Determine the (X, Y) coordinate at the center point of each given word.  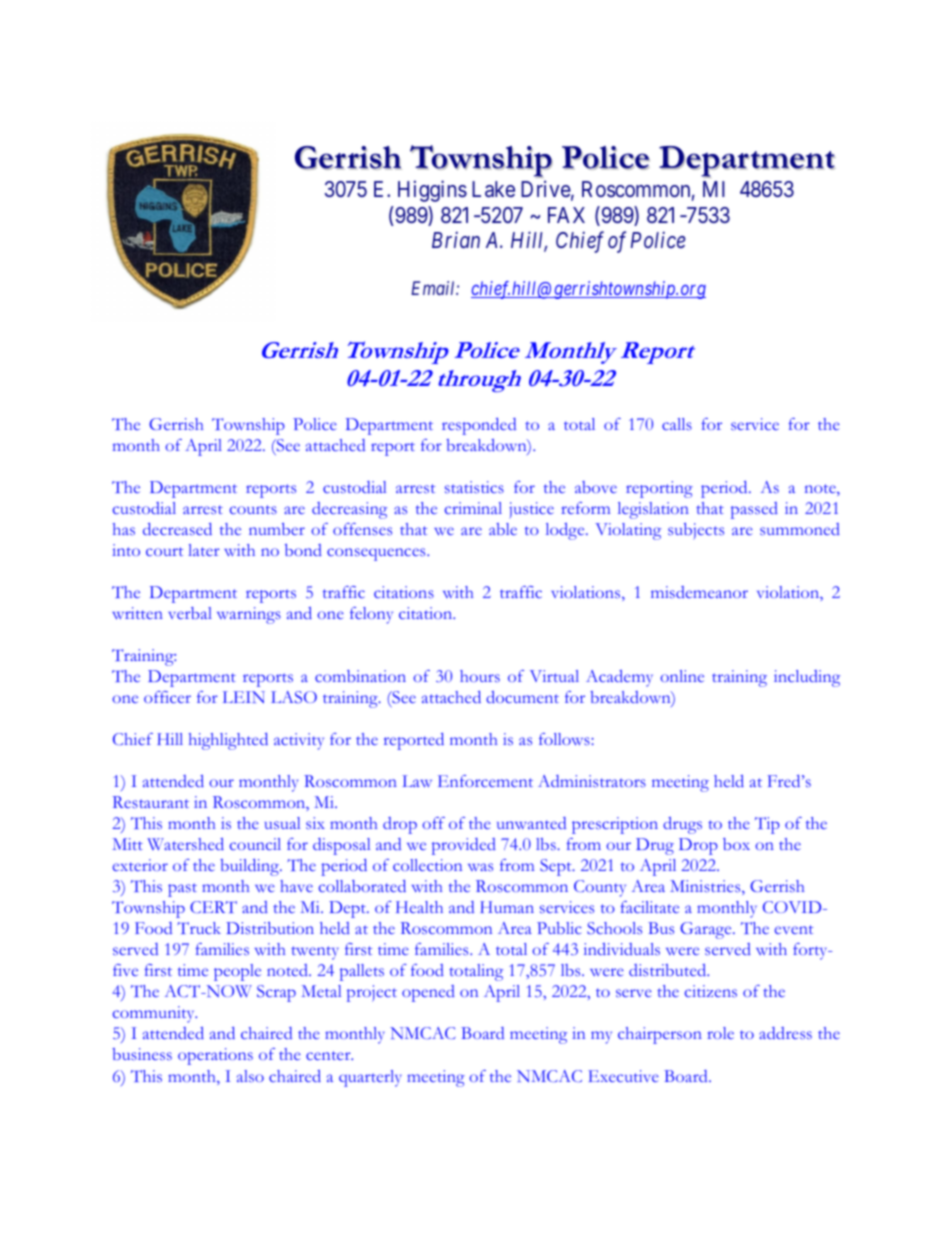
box (736, 844)
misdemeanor (699, 592)
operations (215, 1056)
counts (253, 509)
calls (677, 424)
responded (479, 426)
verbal (190, 613)
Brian (456, 239)
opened (428, 993)
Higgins (432, 191)
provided (464, 846)
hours (480, 676)
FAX (566, 215)
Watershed (185, 844)
